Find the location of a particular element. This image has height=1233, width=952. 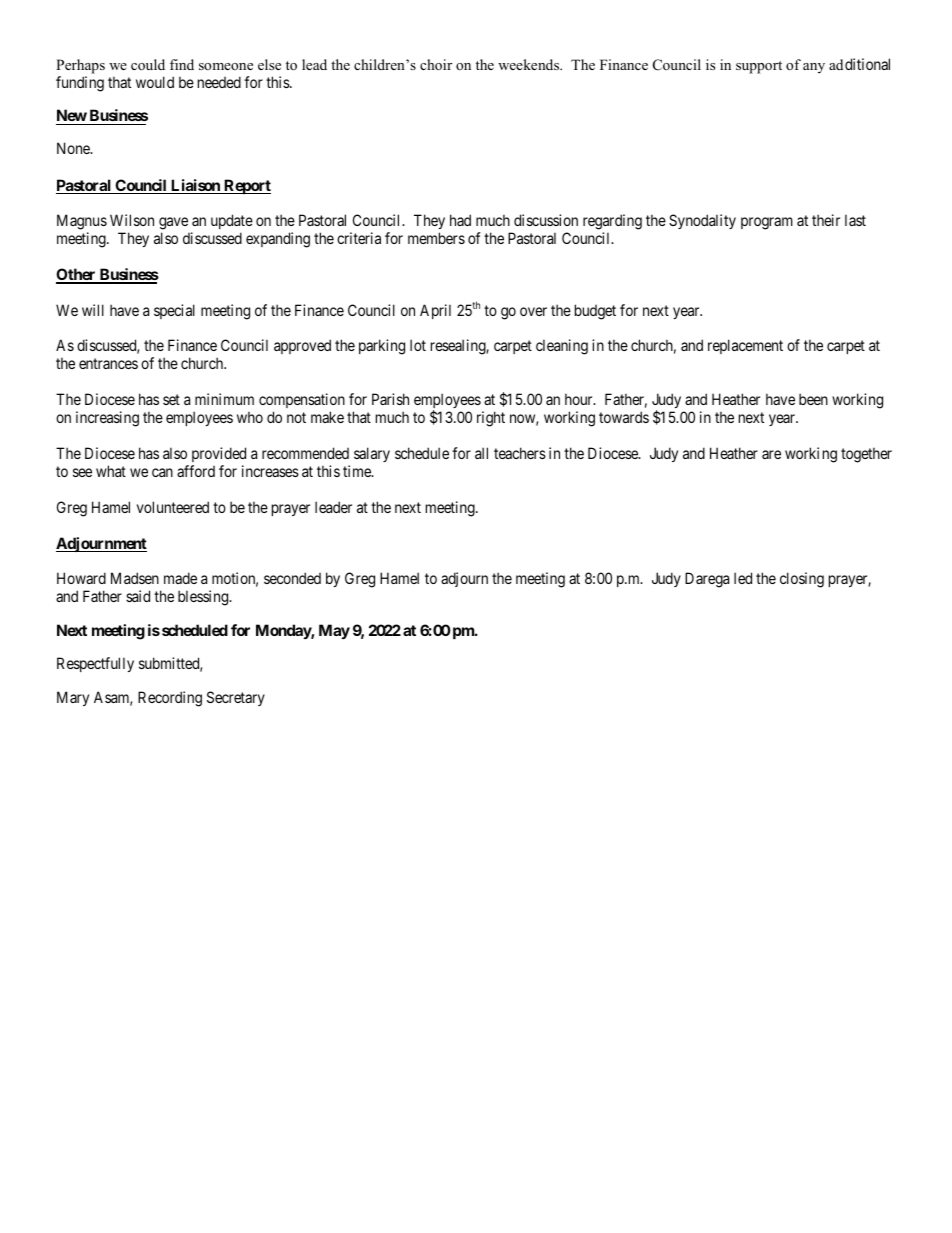

support is located at coordinates (759, 67).
